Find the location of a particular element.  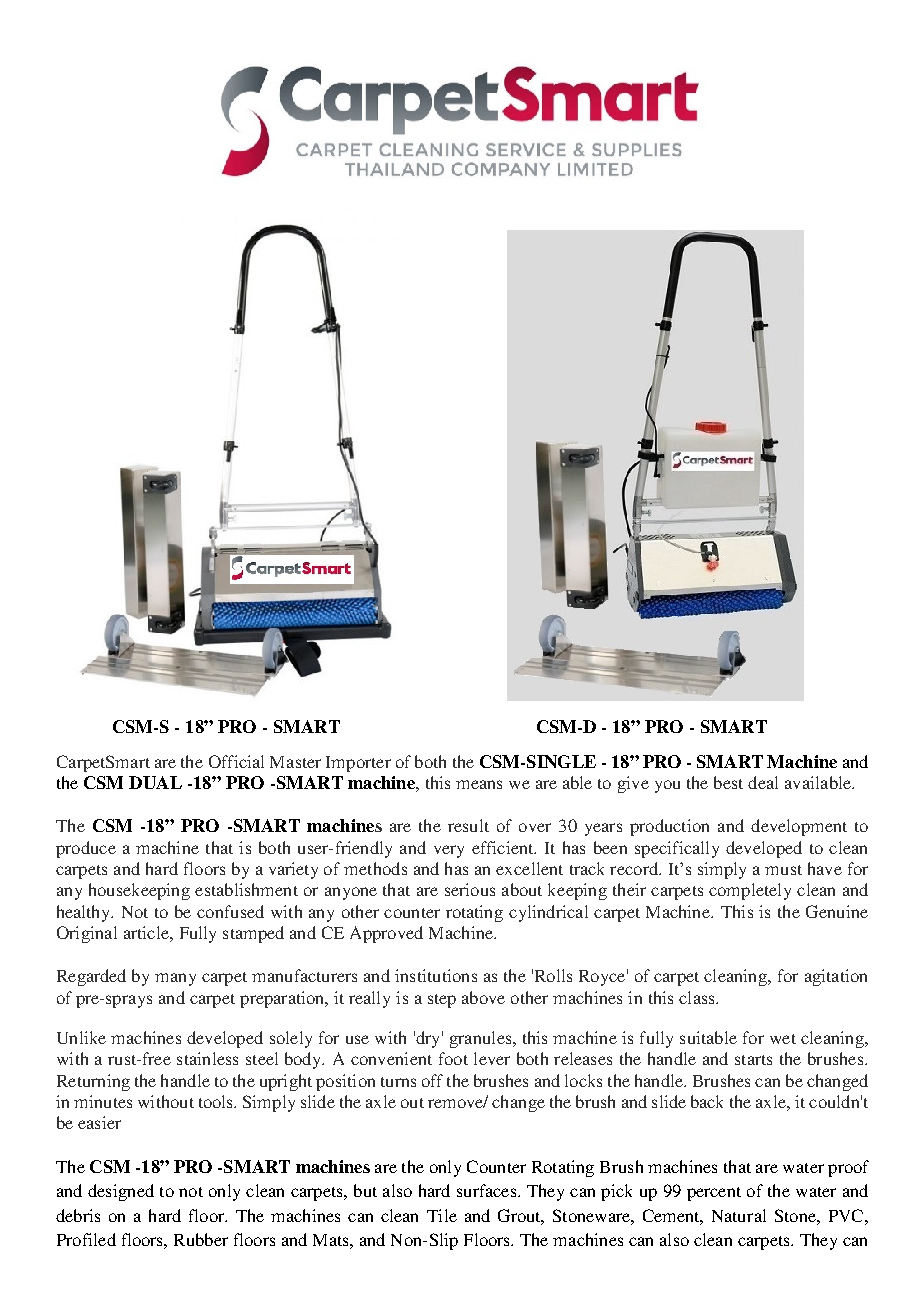

means is located at coordinates (479, 784).
